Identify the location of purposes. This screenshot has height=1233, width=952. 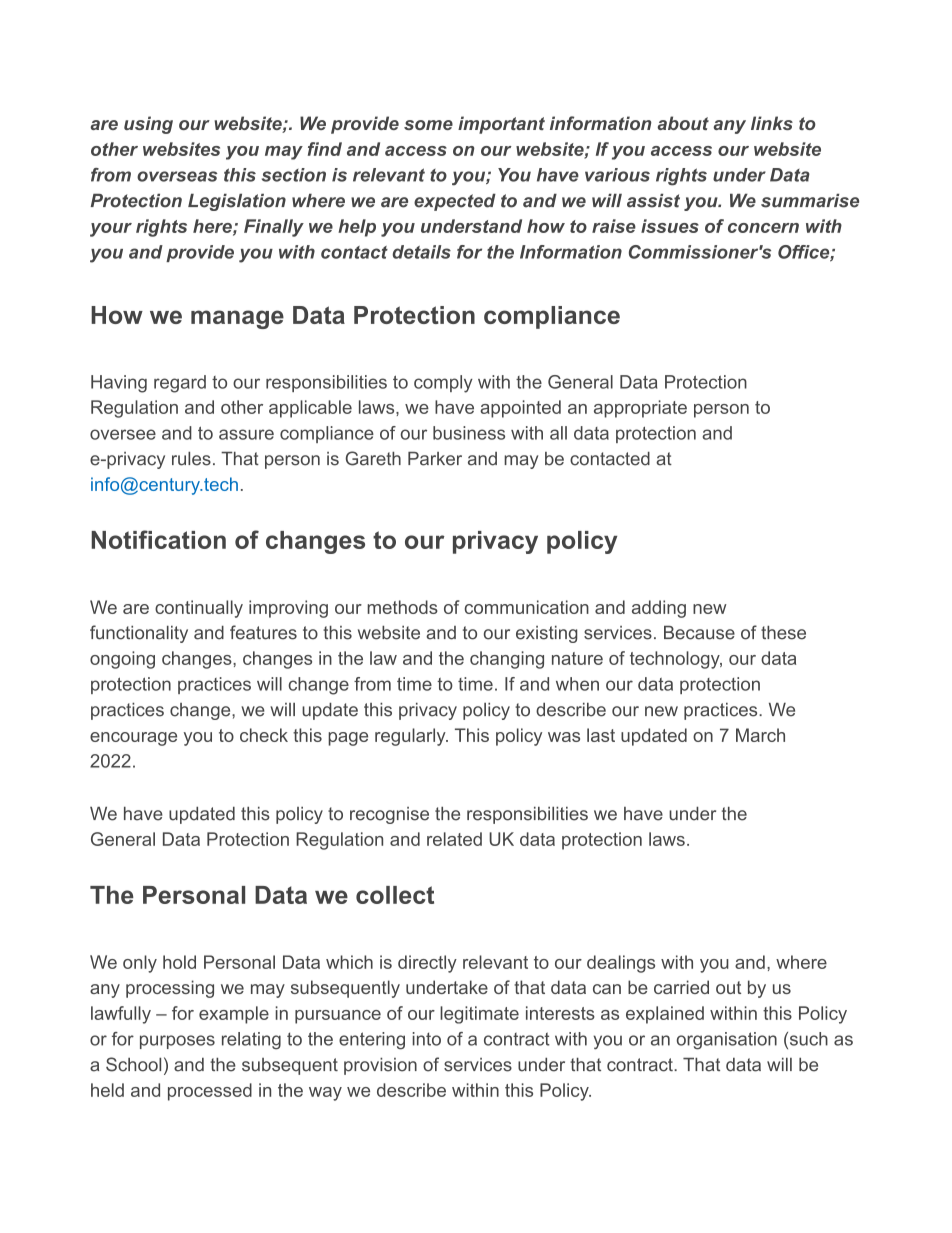
(177, 1042).
